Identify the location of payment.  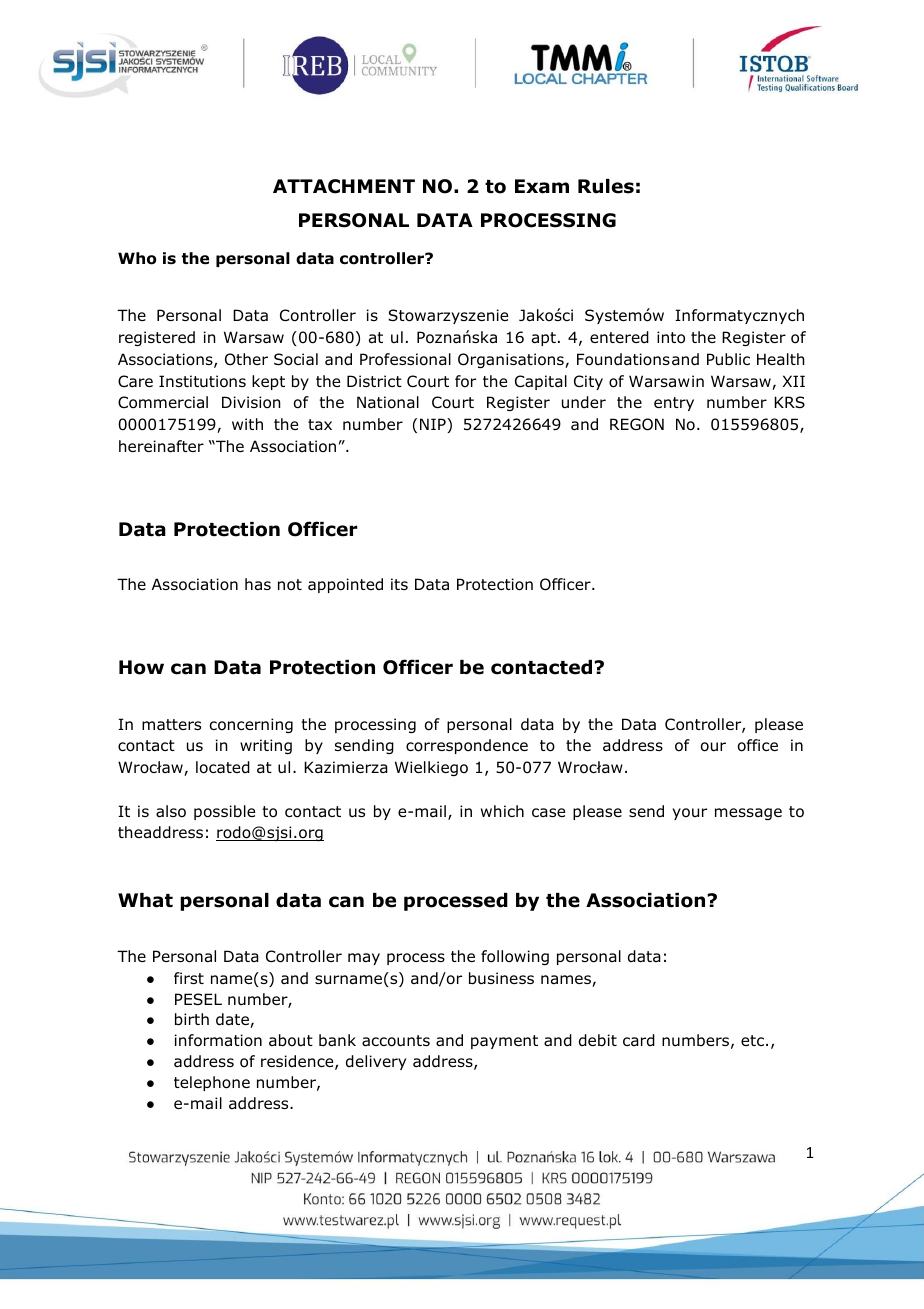
(504, 1042).
